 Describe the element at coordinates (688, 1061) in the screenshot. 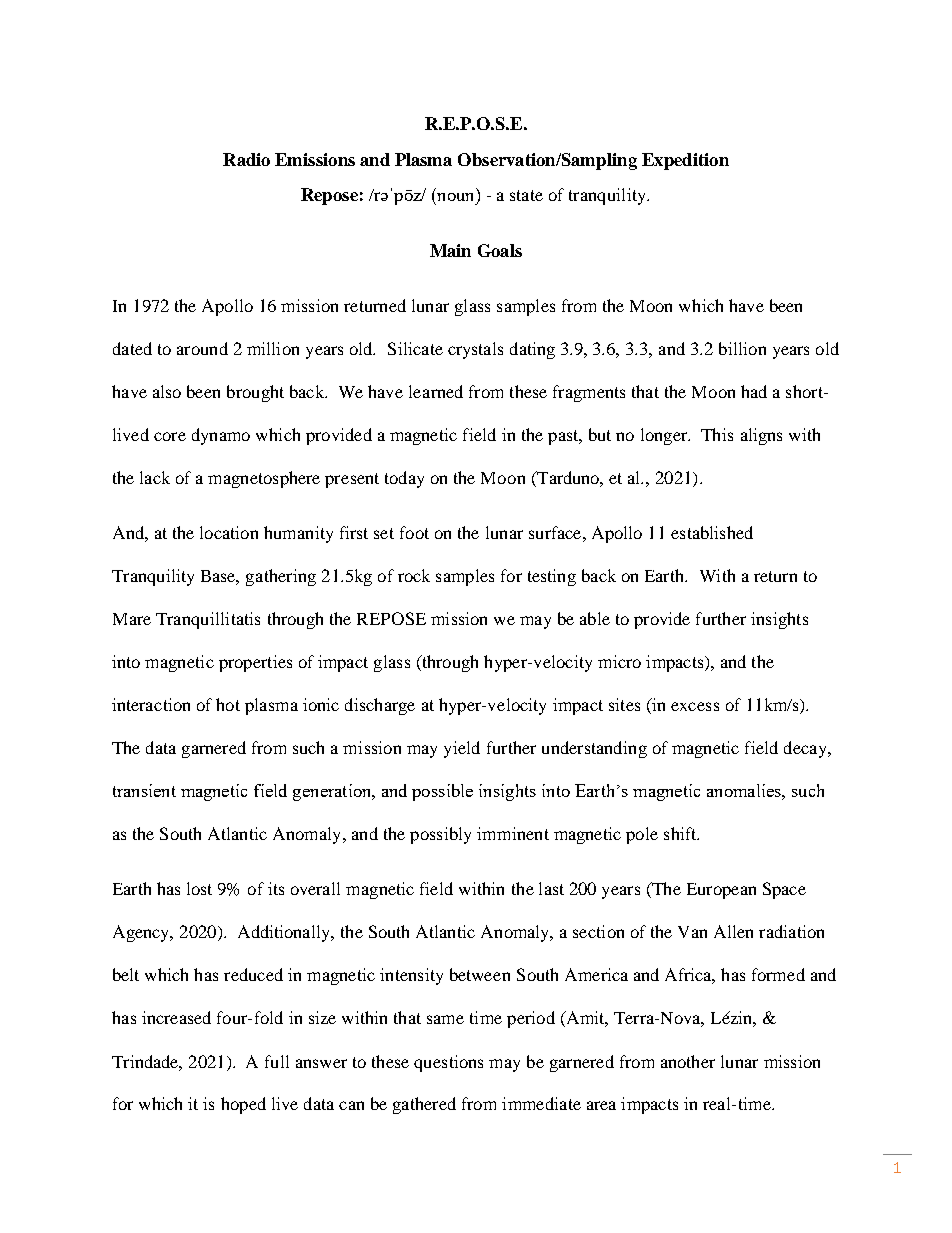

I see `another` at that location.
